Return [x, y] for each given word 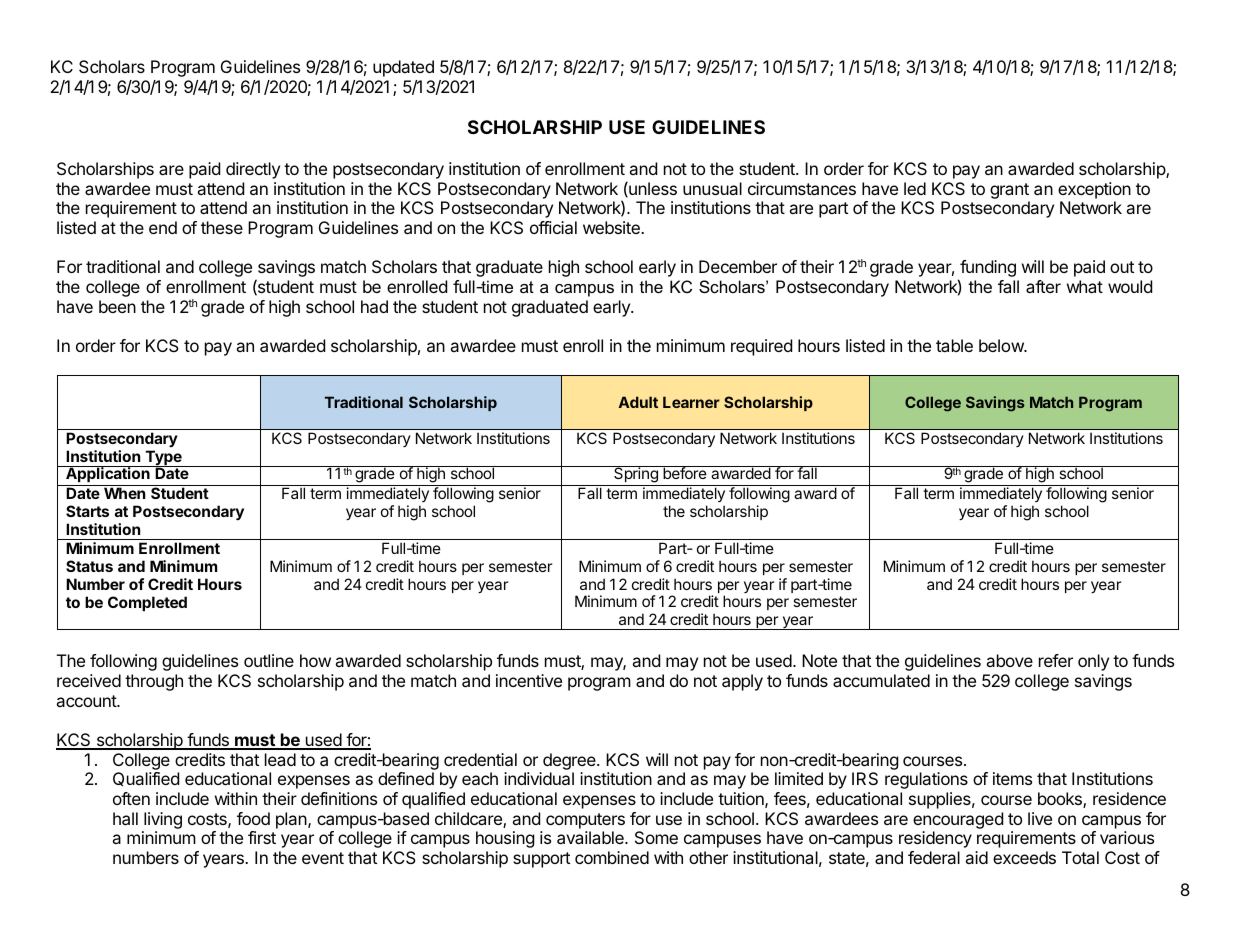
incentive [529, 680]
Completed [147, 603]
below [1002, 345]
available [591, 837]
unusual [712, 188]
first [262, 837]
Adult [638, 402]
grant [1010, 192]
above [1010, 660]
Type [163, 459]
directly [253, 170]
